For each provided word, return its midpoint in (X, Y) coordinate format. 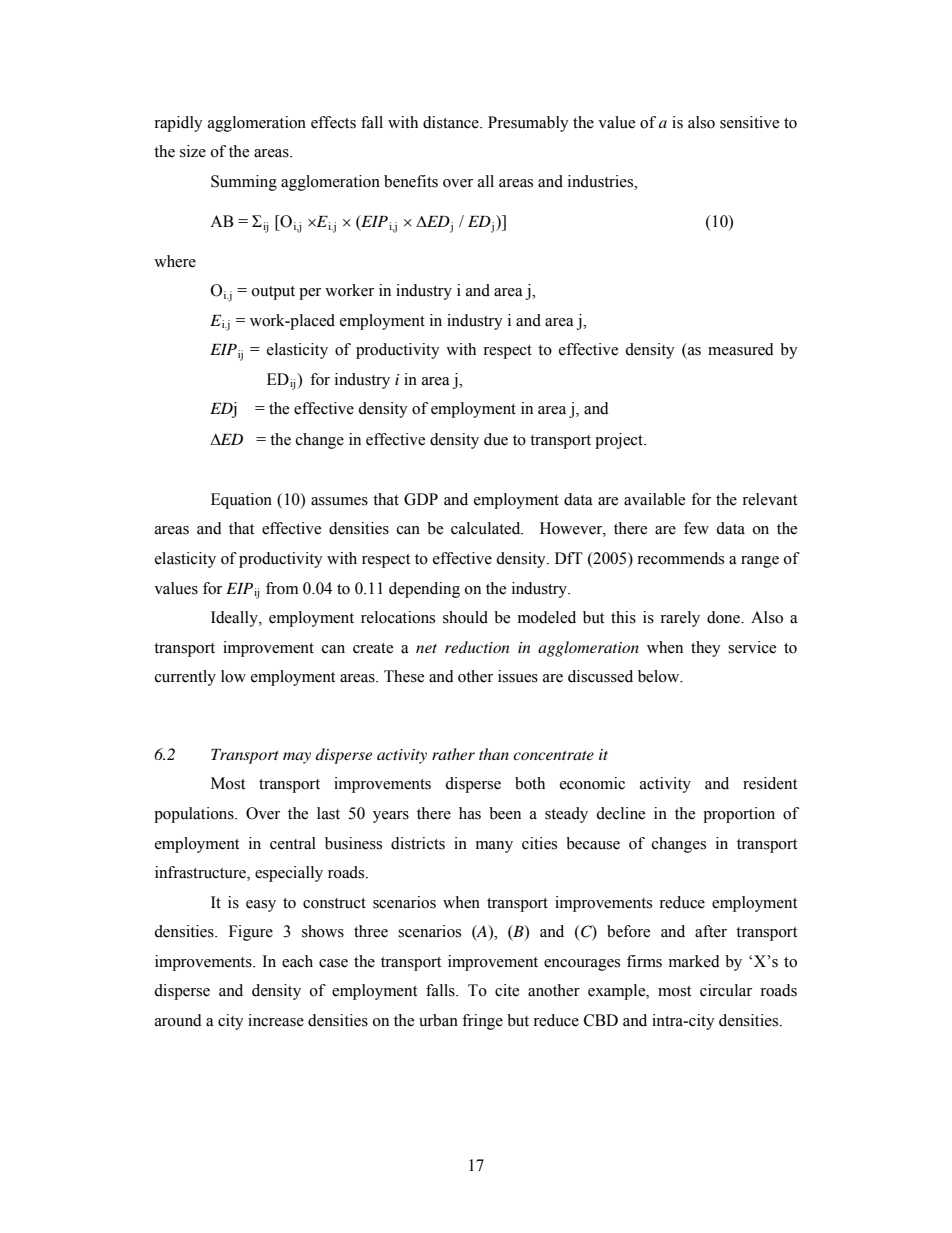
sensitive (749, 122)
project (620, 441)
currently (185, 678)
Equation (241, 501)
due (496, 439)
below (660, 676)
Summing (244, 183)
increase (276, 1020)
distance (452, 122)
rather (453, 754)
